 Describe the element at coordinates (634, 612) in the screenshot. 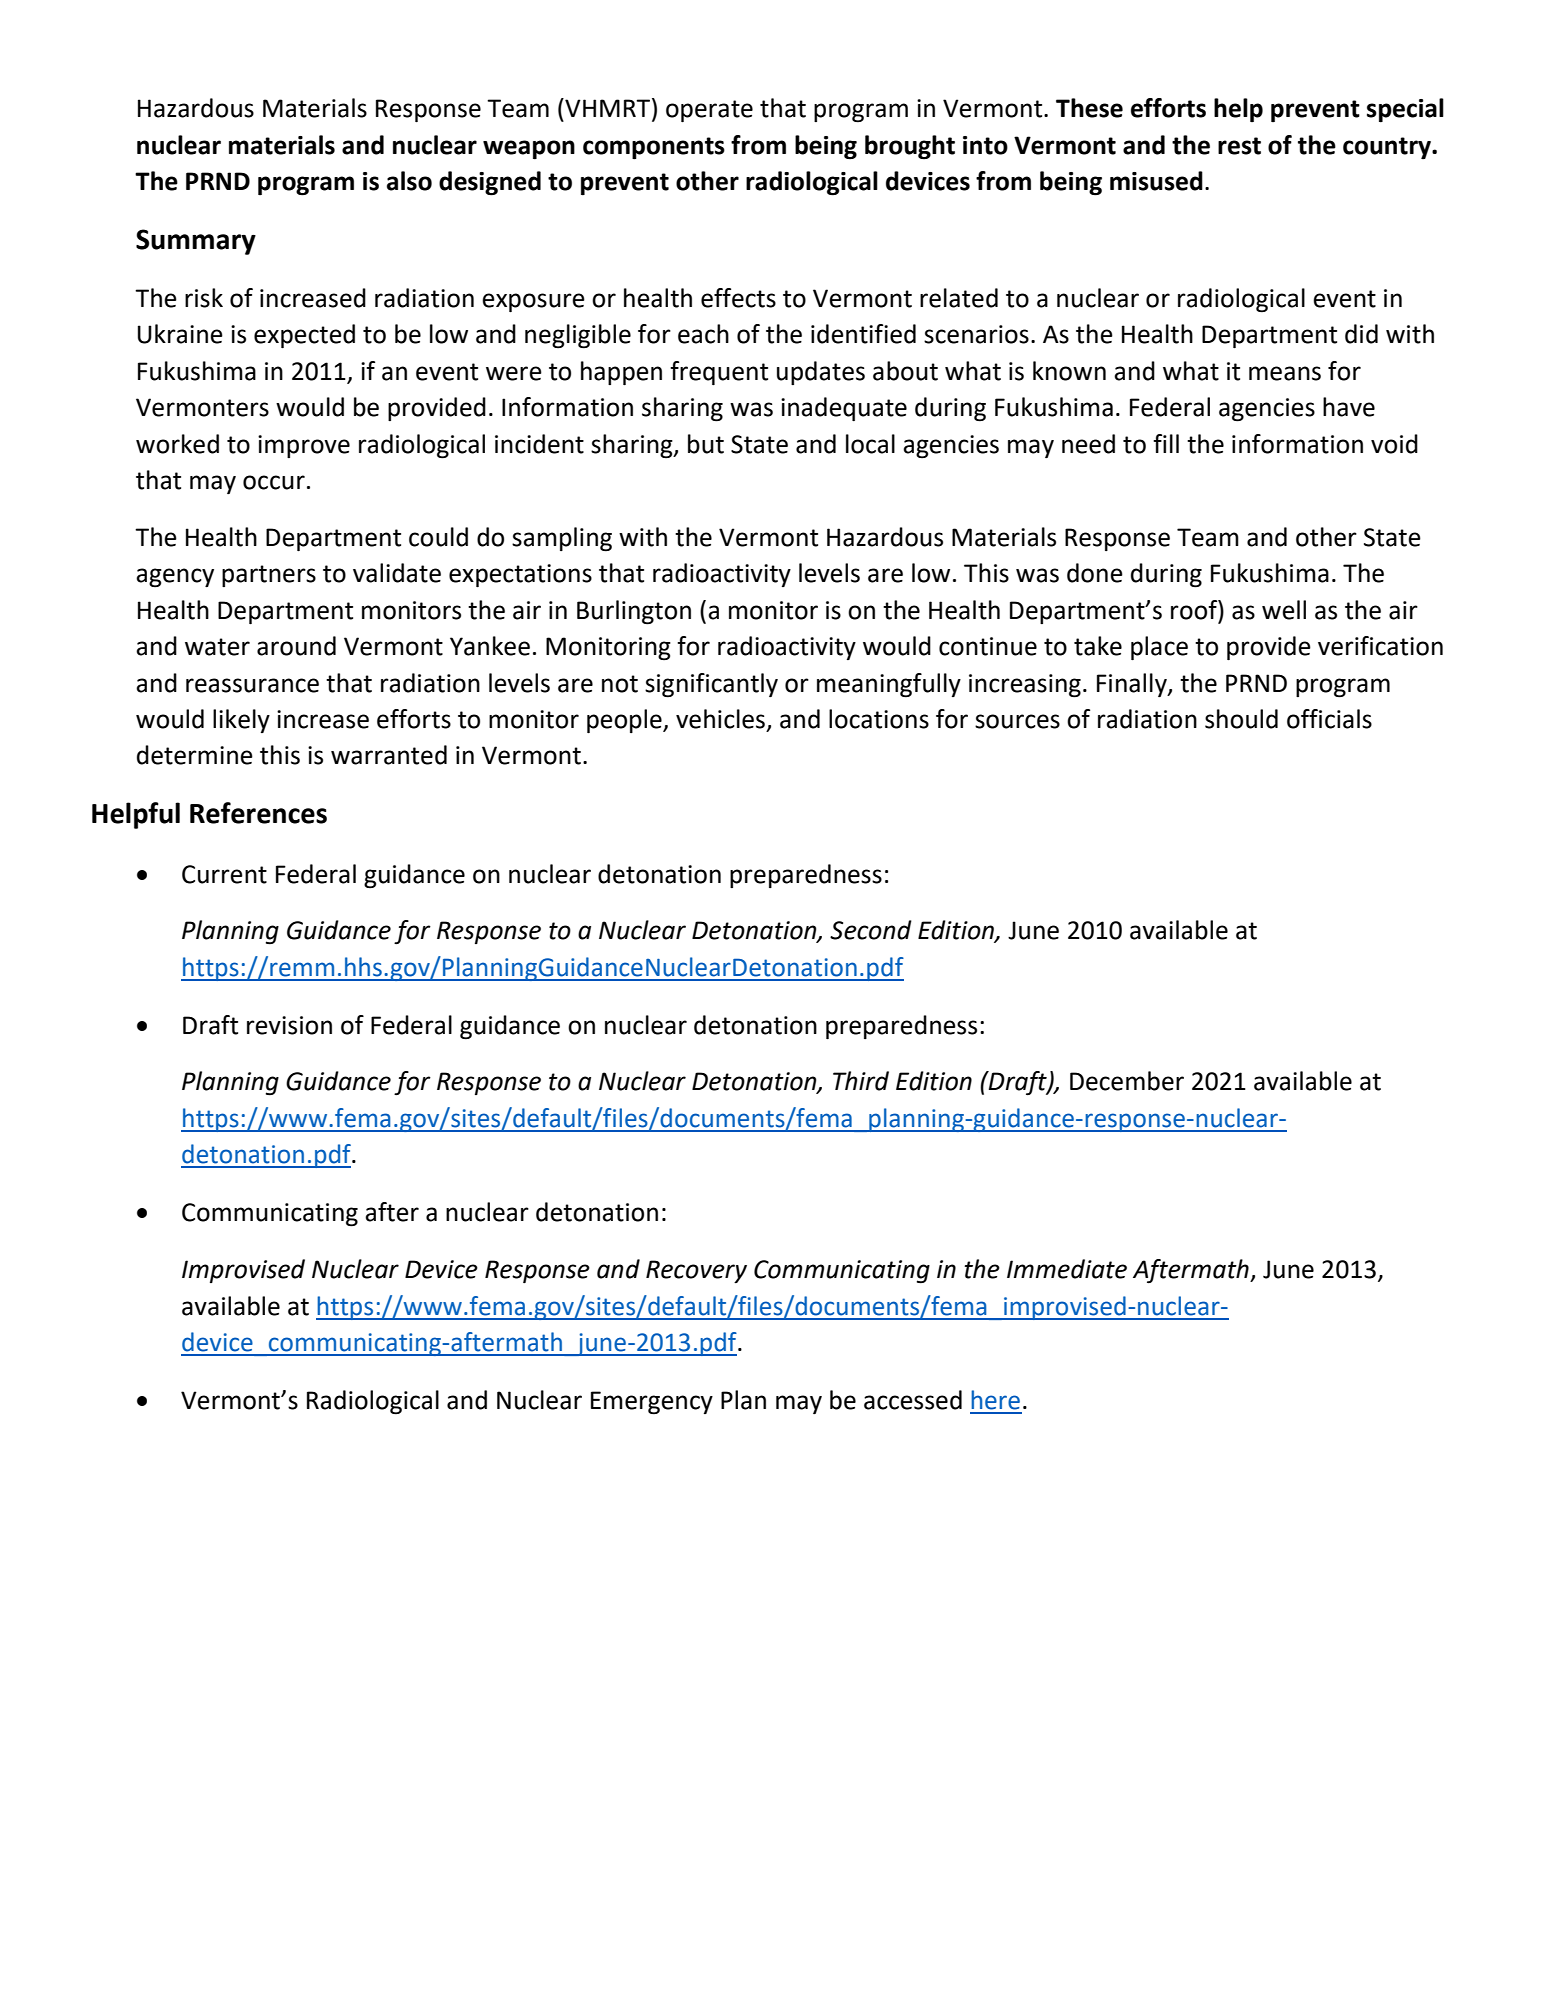

I see `Burlington` at that location.
